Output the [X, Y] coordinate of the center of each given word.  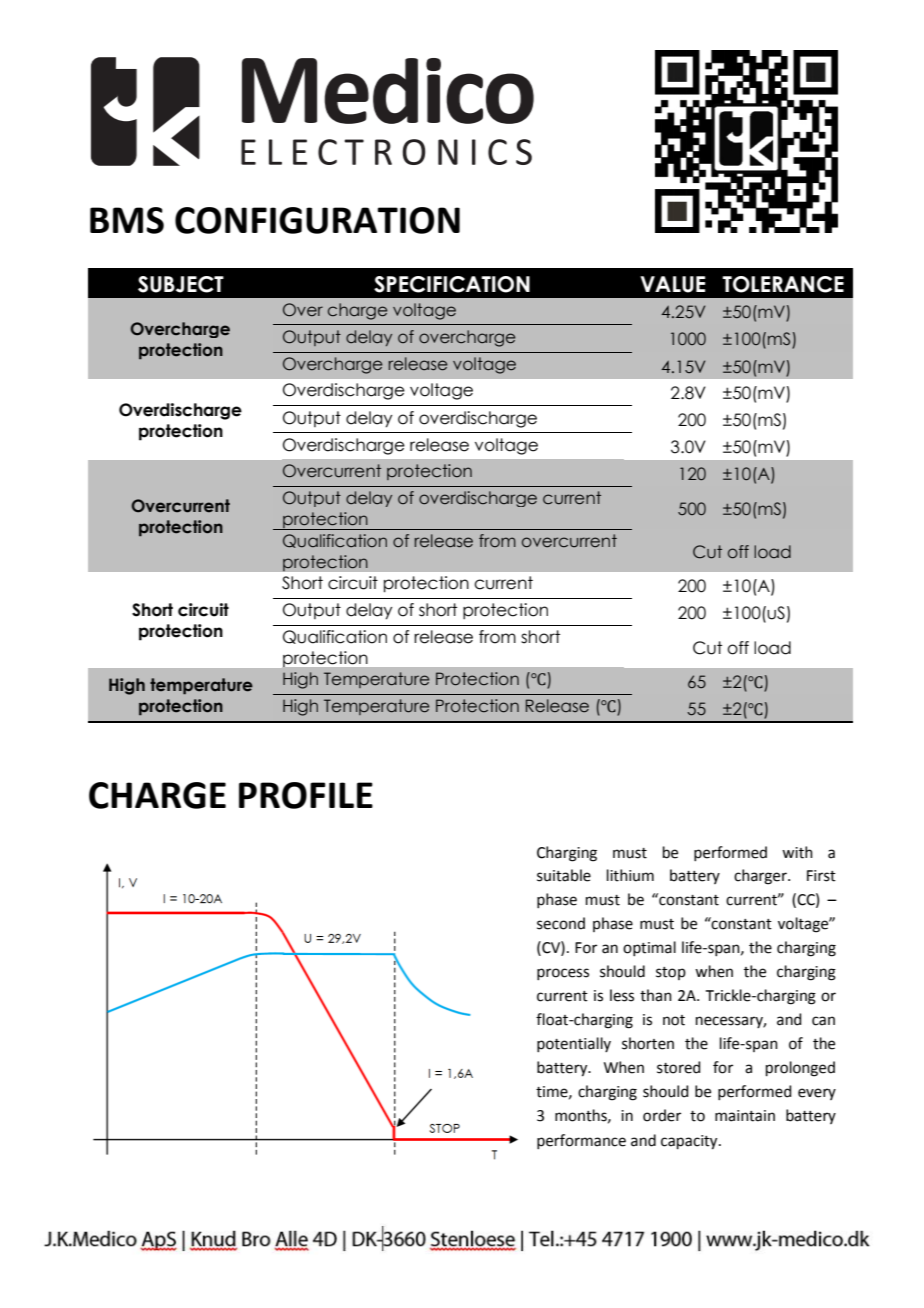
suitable [564, 875]
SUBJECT [181, 284]
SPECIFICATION [452, 284]
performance [581, 1141]
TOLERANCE [783, 284]
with [797, 852]
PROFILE [306, 795]
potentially [574, 1044]
